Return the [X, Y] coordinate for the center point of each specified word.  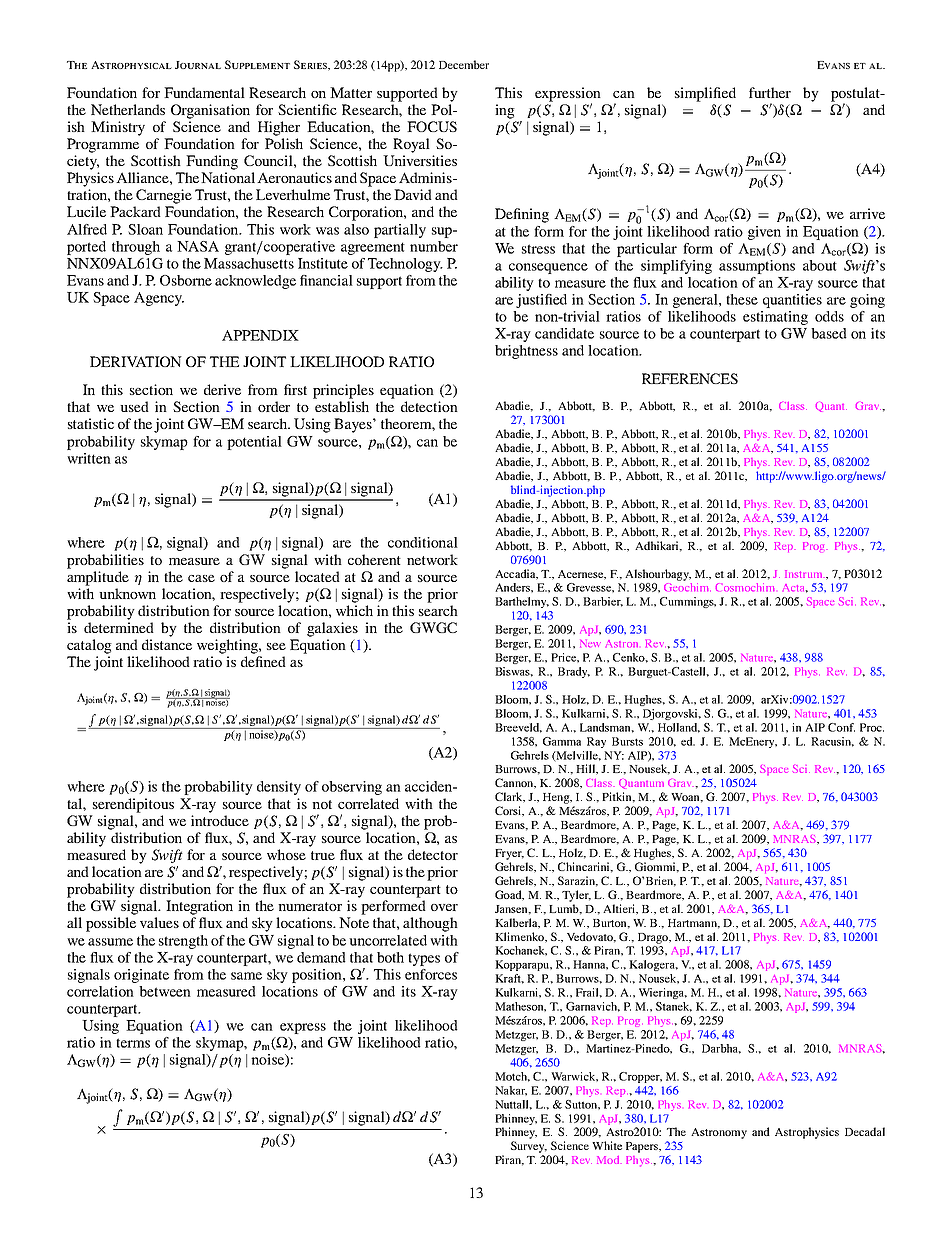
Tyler [576, 896]
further [770, 92]
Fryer [509, 854]
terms [133, 1043]
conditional [423, 542]
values [159, 922]
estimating [775, 318]
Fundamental [204, 92]
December [464, 64]
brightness [526, 352]
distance [167, 644]
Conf [841, 727]
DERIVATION [136, 361]
